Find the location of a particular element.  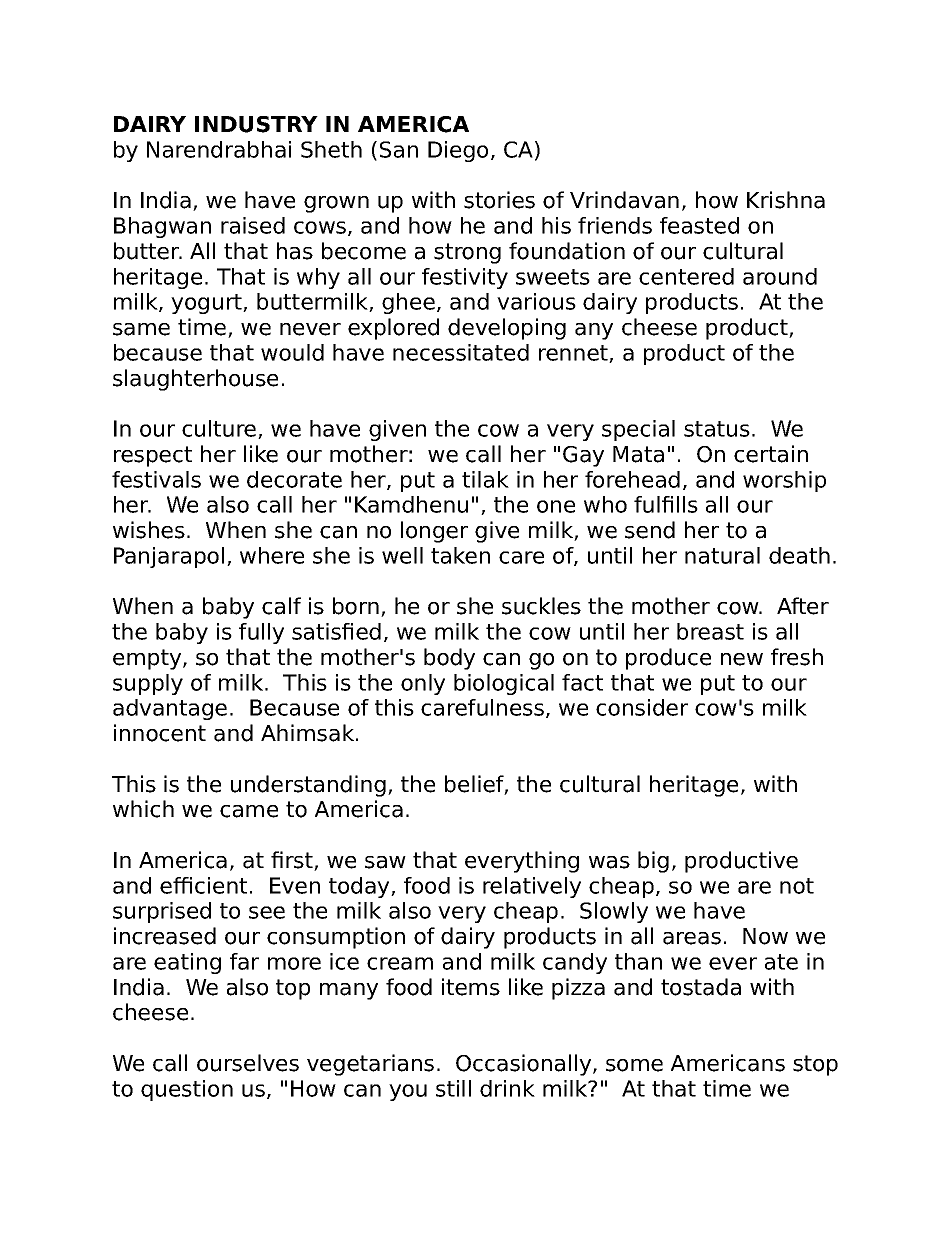

Krishna is located at coordinates (786, 200).
